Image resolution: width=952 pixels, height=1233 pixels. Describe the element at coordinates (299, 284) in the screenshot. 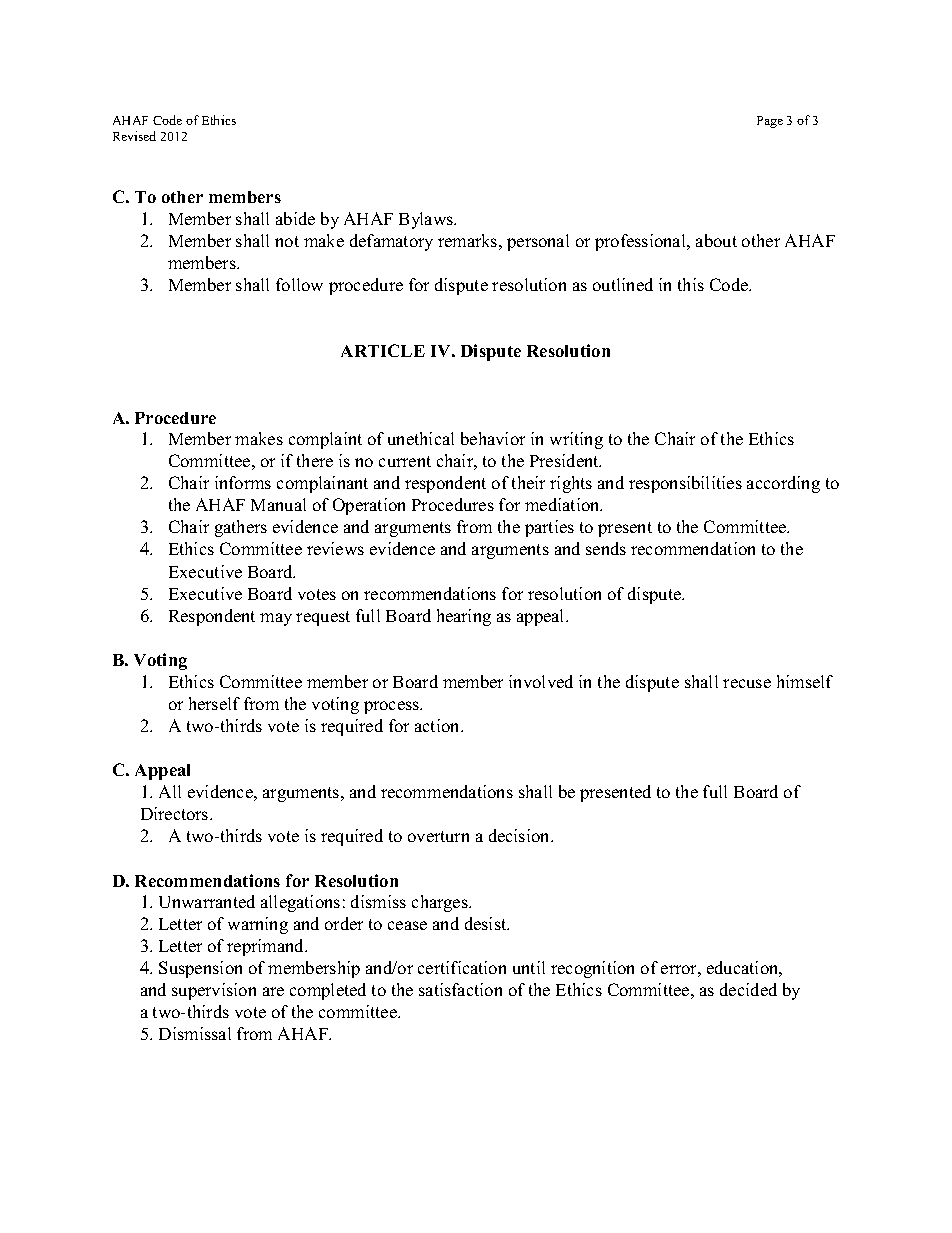

I see `follow` at that location.
